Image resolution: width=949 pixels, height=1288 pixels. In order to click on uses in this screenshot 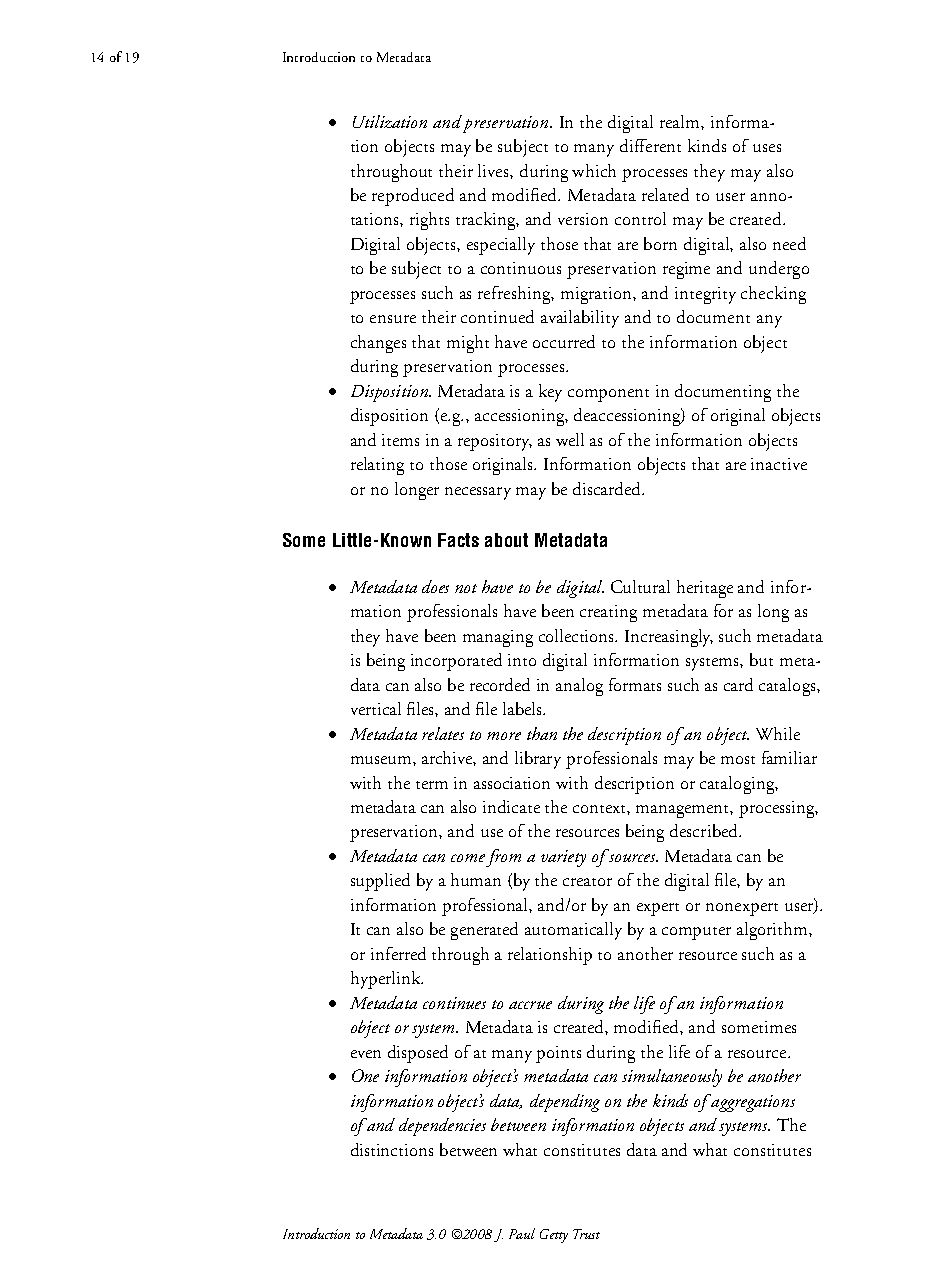, I will do `click(767, 148)`.
